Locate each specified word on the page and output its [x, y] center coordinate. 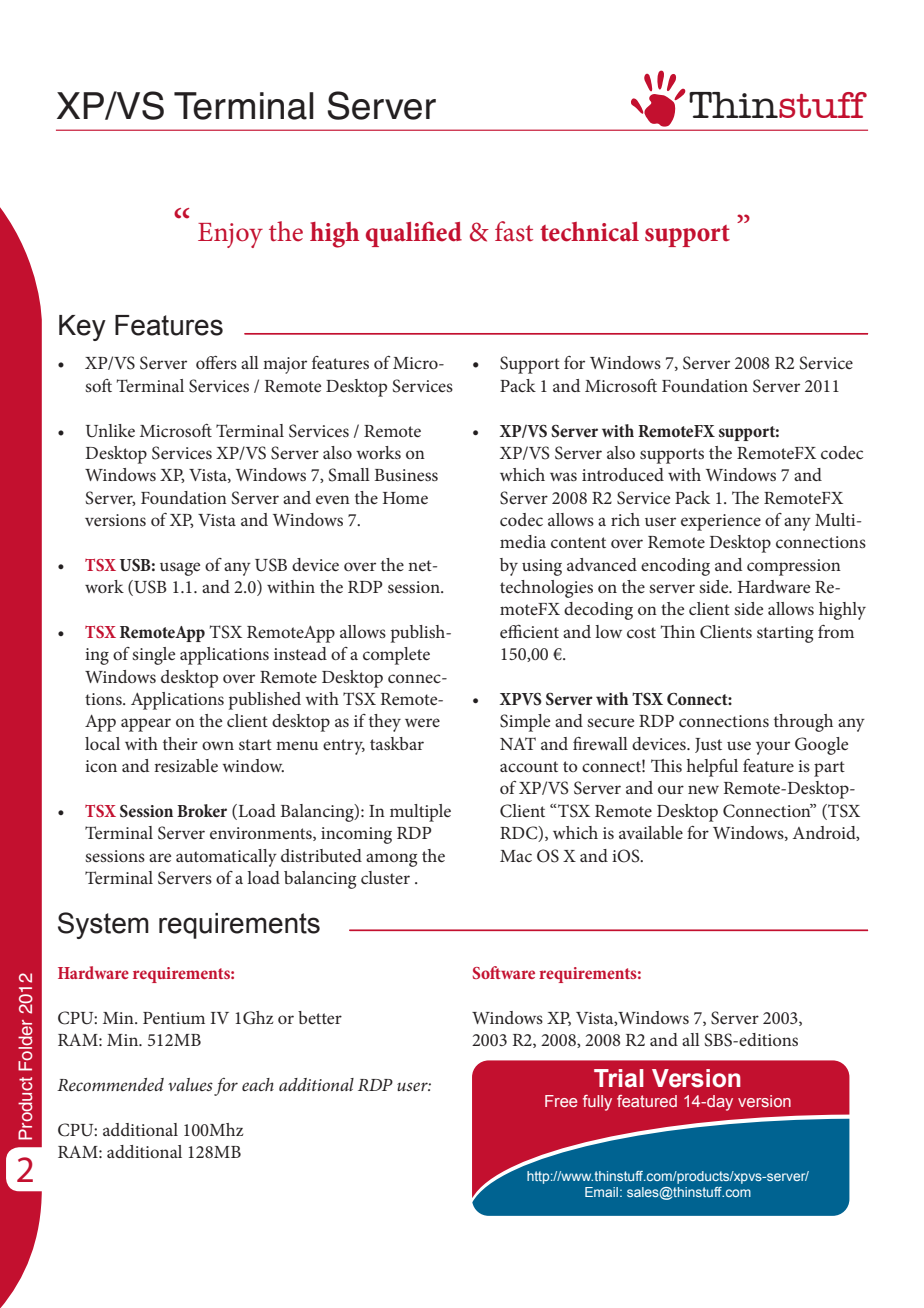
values [190, 1084]
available [651, 832]
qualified [414, 234]
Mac [516, 856]
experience [721, 522]
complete [396, 656]
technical [589, 232]
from [836, 631]
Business [406, 475]
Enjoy [230, 235]
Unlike [110, 431]
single [153, 656]
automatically [226, 858]
